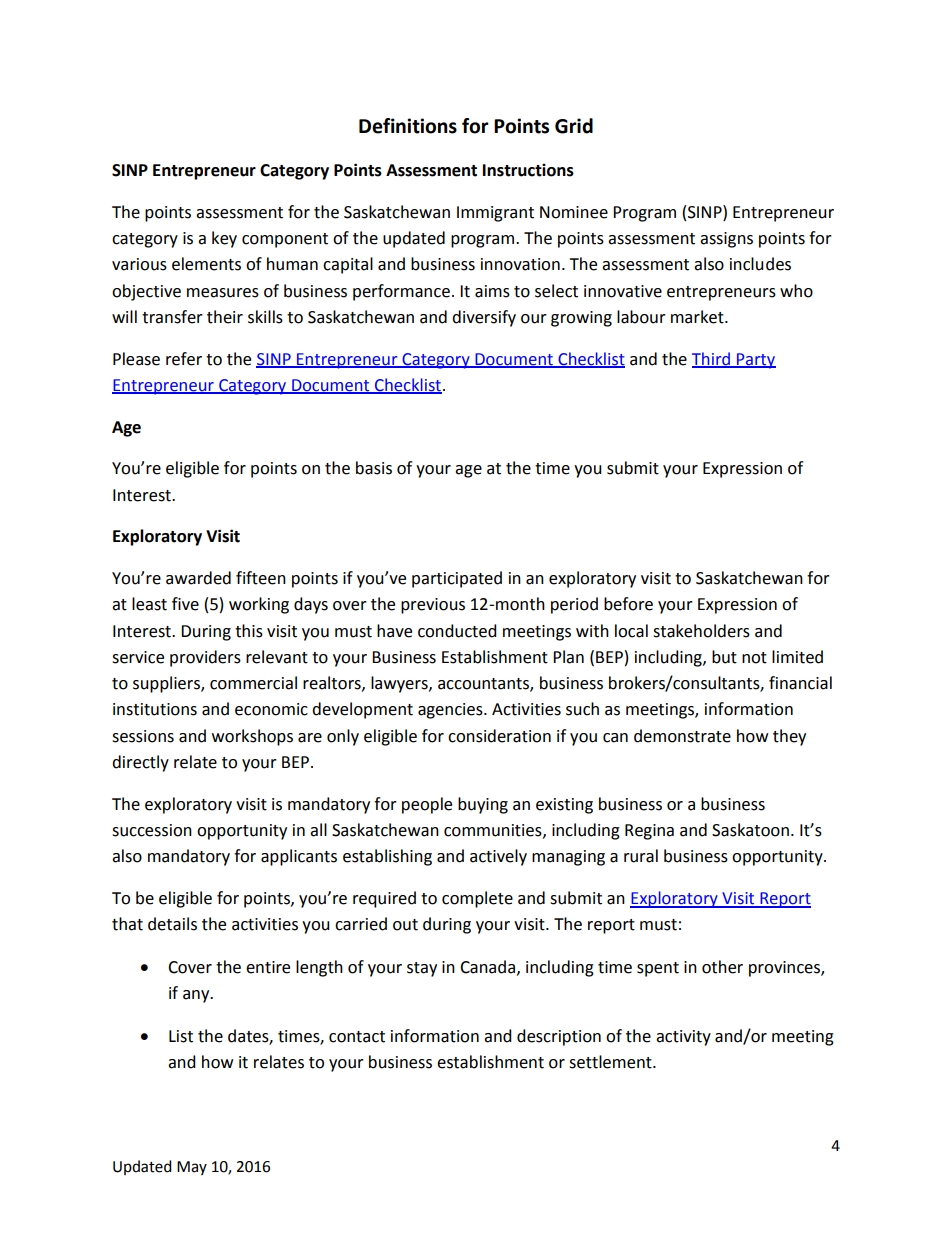 The image size is (952, 1233). I want to click on Third, so click(712, 359).
